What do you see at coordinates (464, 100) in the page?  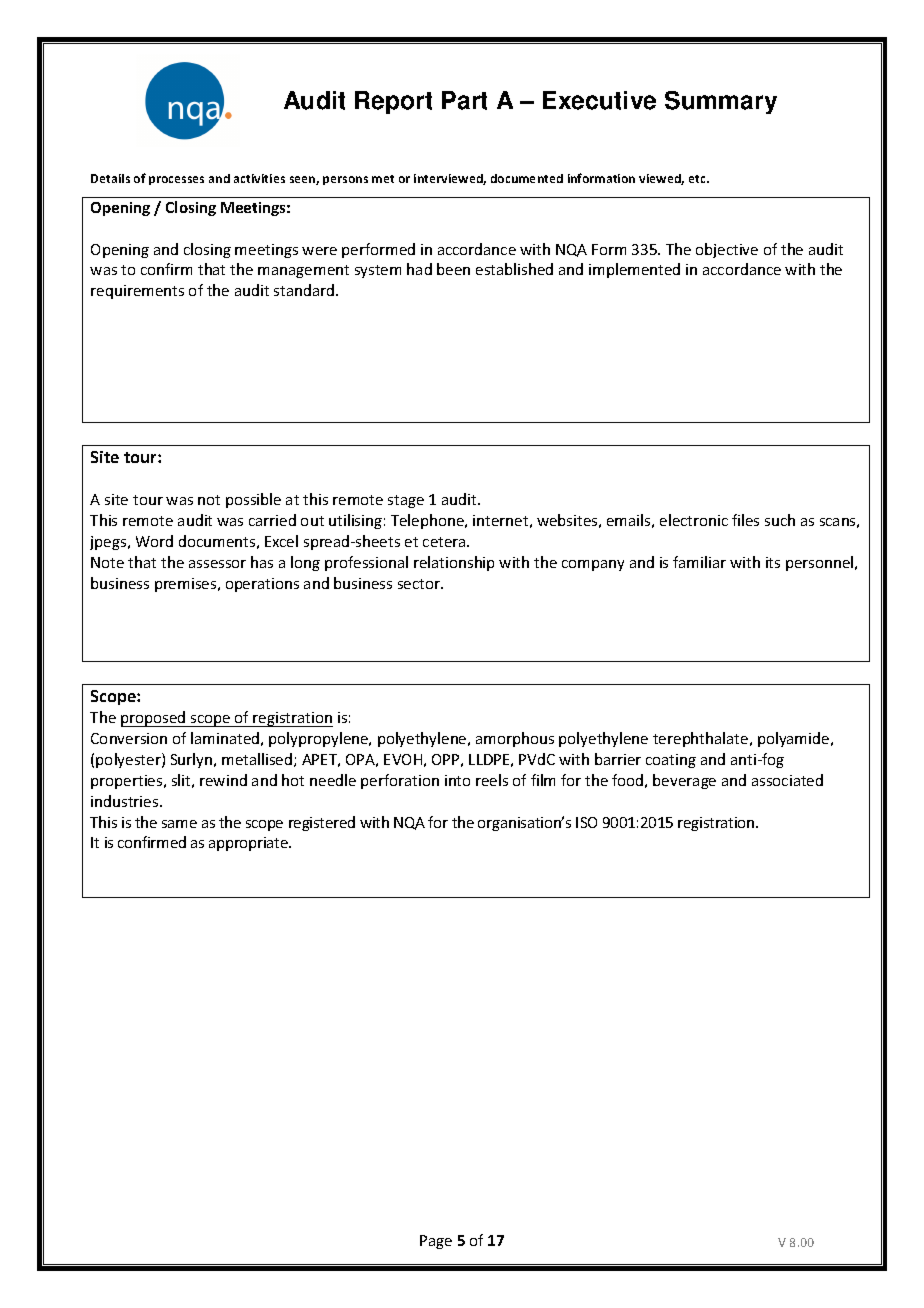 I see `Part` at bounding box center [464, 100].
